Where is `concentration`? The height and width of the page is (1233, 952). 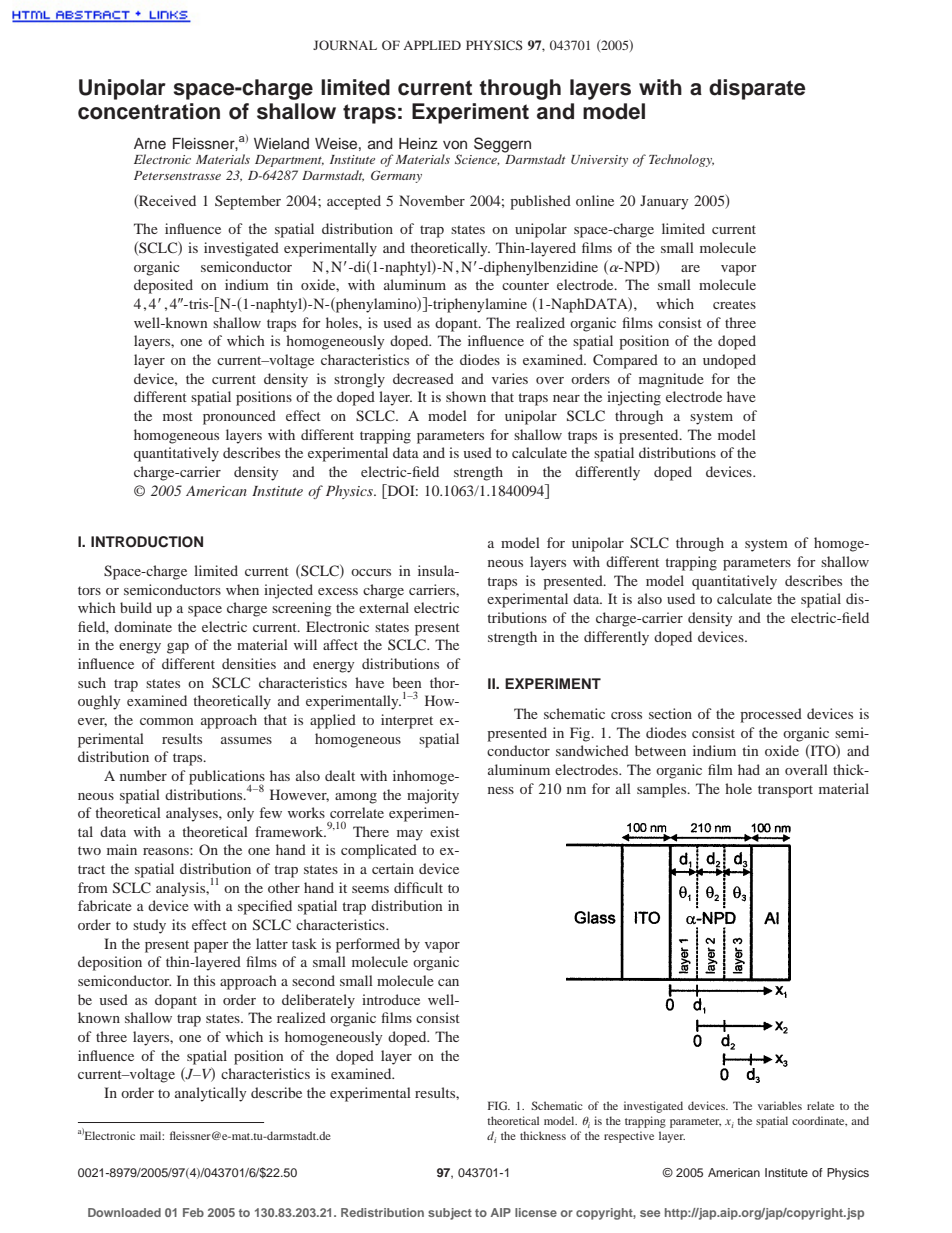 concentration is located at coordinates (149, 111).
